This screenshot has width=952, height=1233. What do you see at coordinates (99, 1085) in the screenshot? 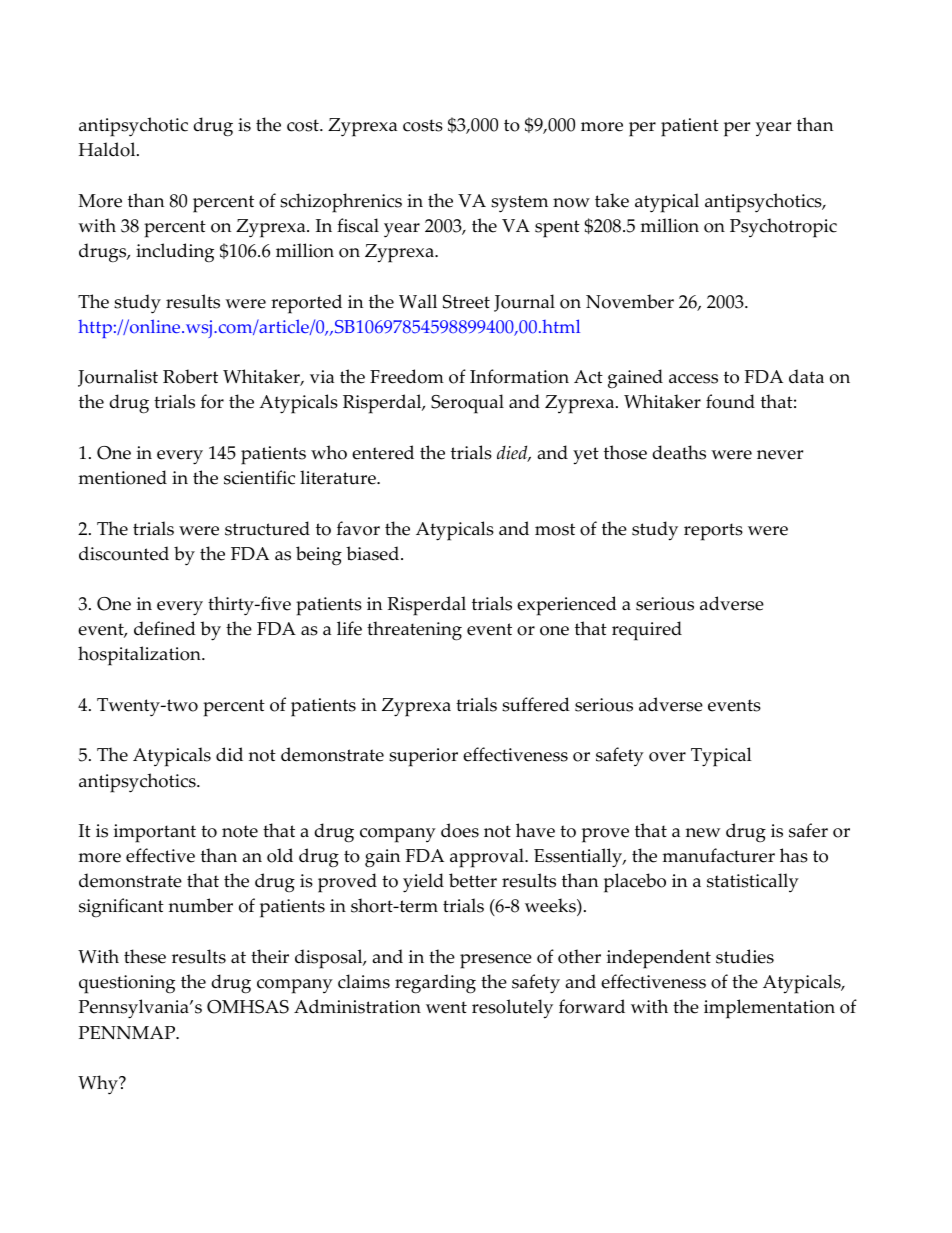
I see `Why` at bounding box center [99, 1085].
